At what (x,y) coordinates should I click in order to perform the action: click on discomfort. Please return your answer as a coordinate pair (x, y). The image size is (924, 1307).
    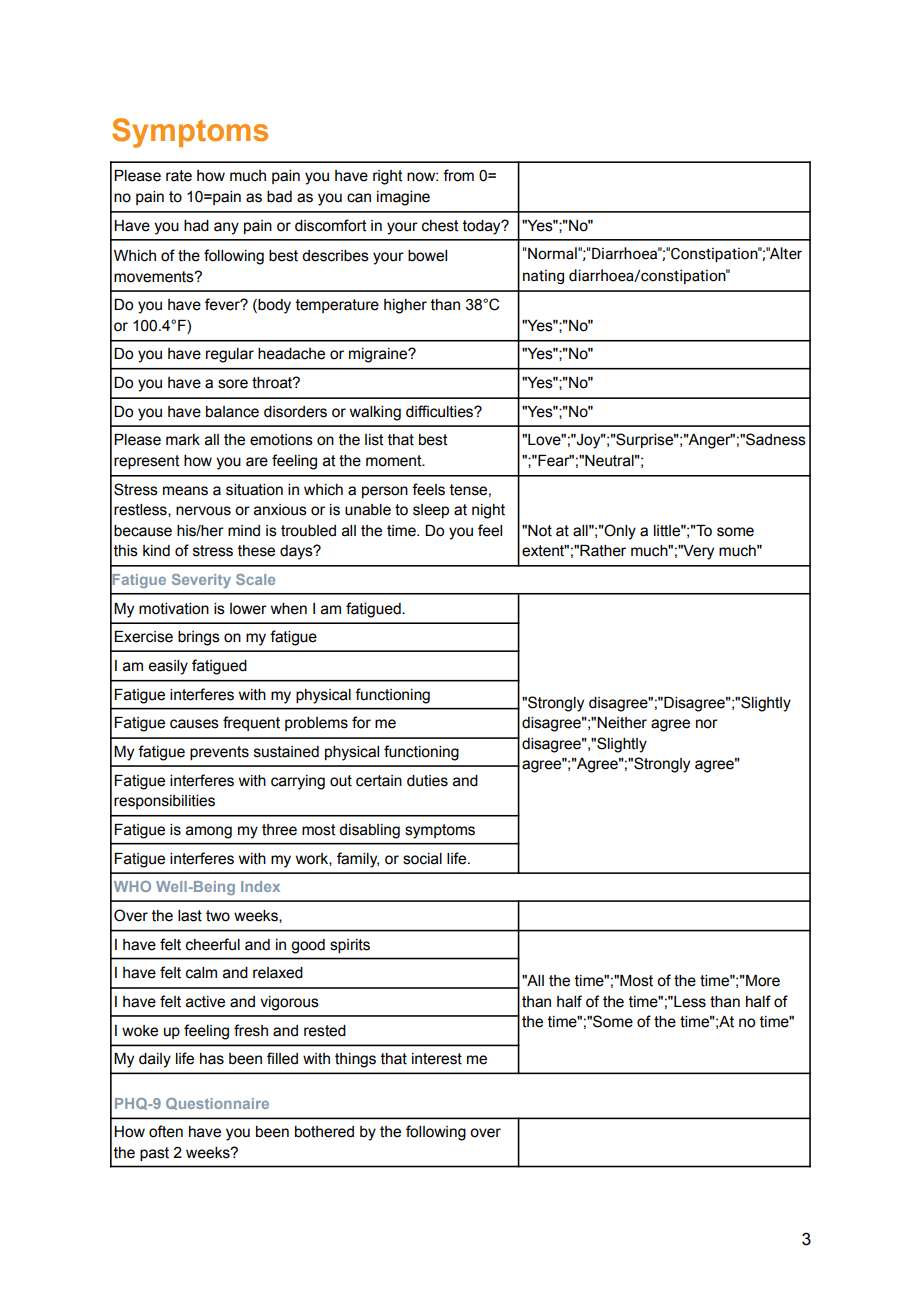
    Looking at the image, I should click on (331, 225).
